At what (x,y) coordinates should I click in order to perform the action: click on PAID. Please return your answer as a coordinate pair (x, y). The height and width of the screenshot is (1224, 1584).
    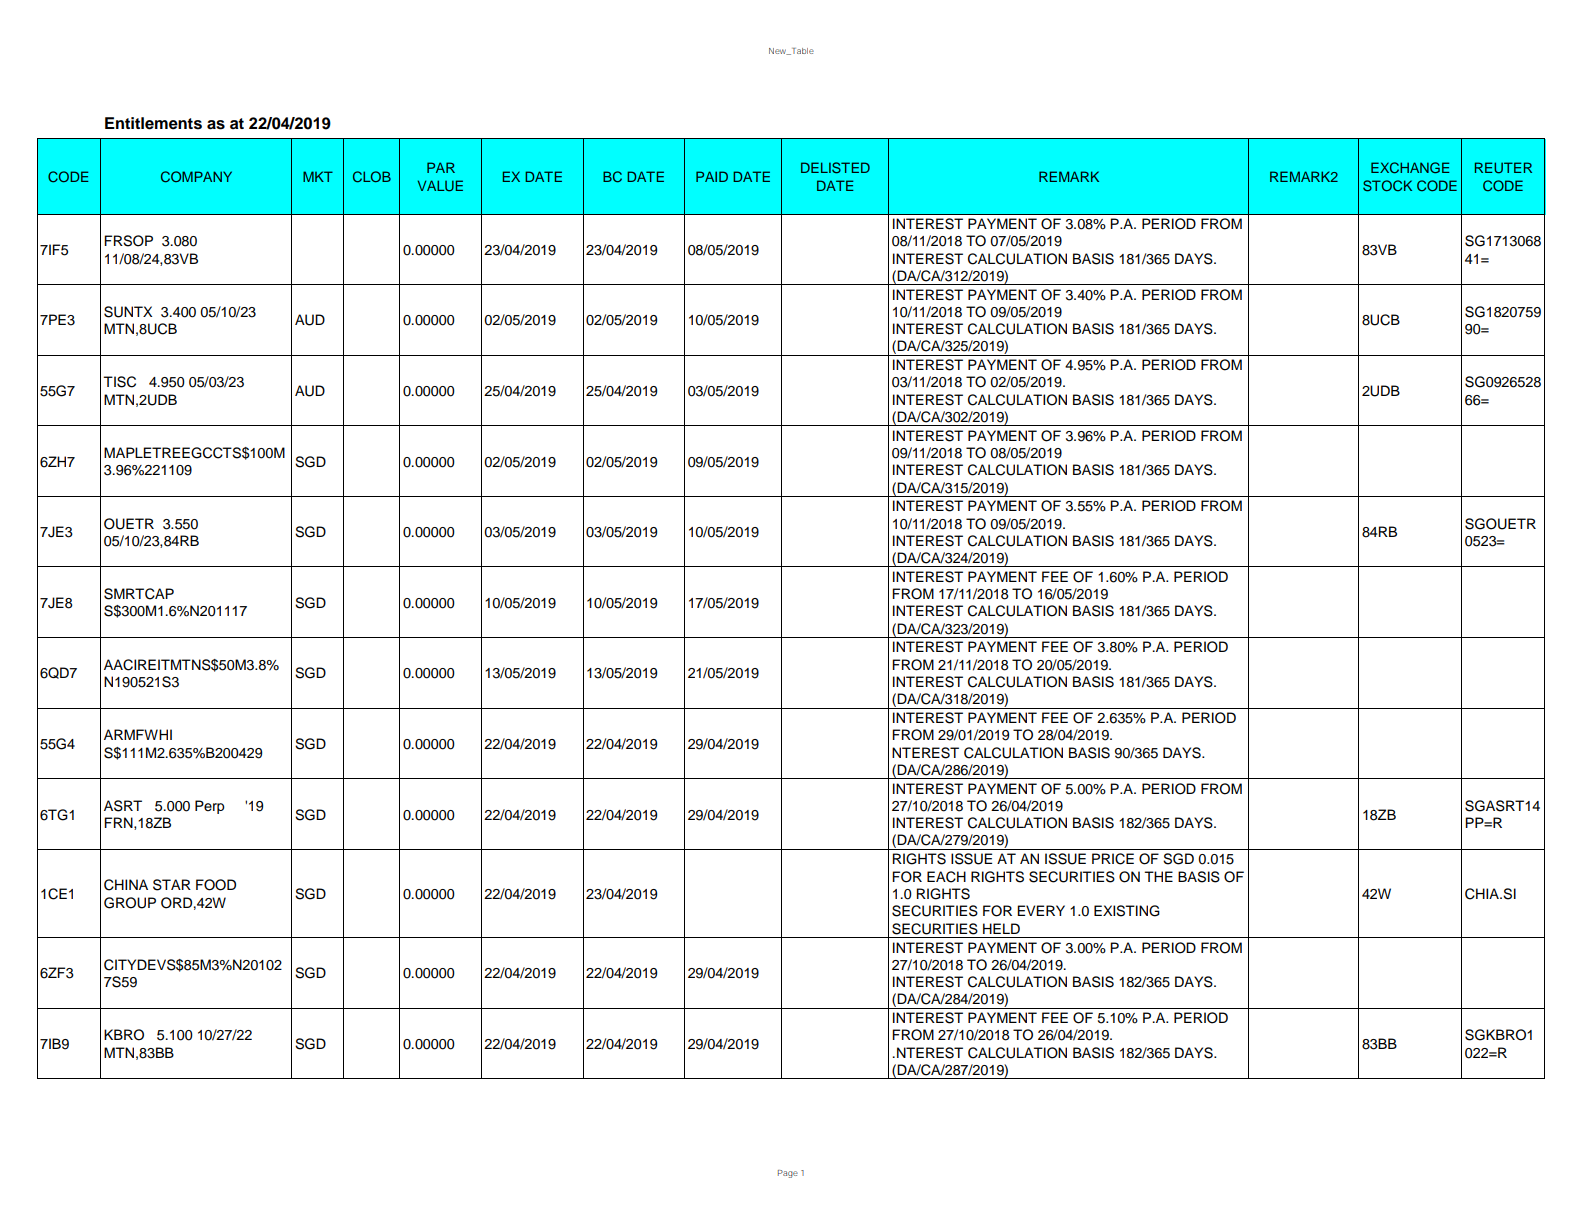
    Looking at the image, I should click on (712, 176).
